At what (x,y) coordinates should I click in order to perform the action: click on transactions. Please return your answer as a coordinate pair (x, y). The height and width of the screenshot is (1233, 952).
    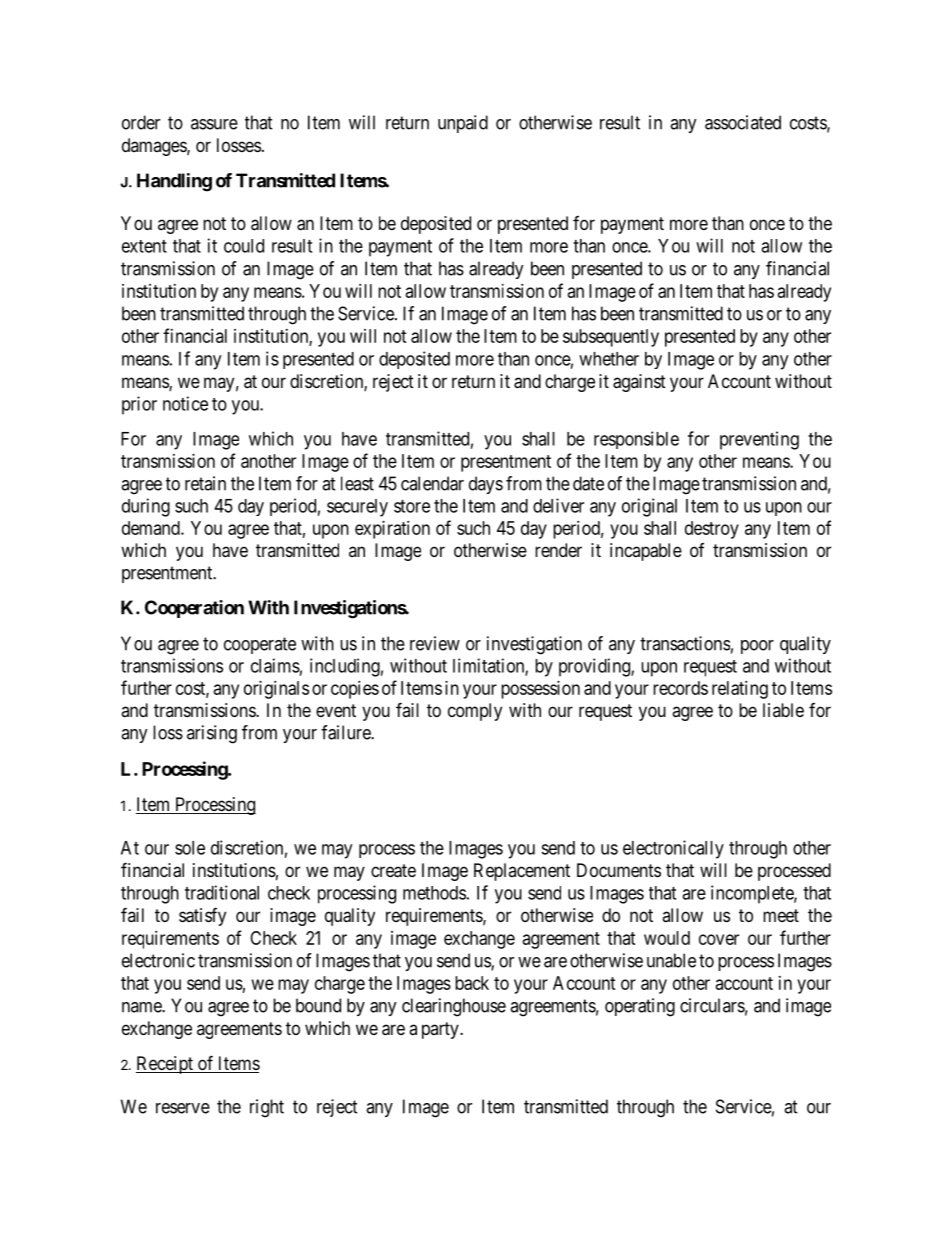
    Looking at the image, I should click on (685, 643).
